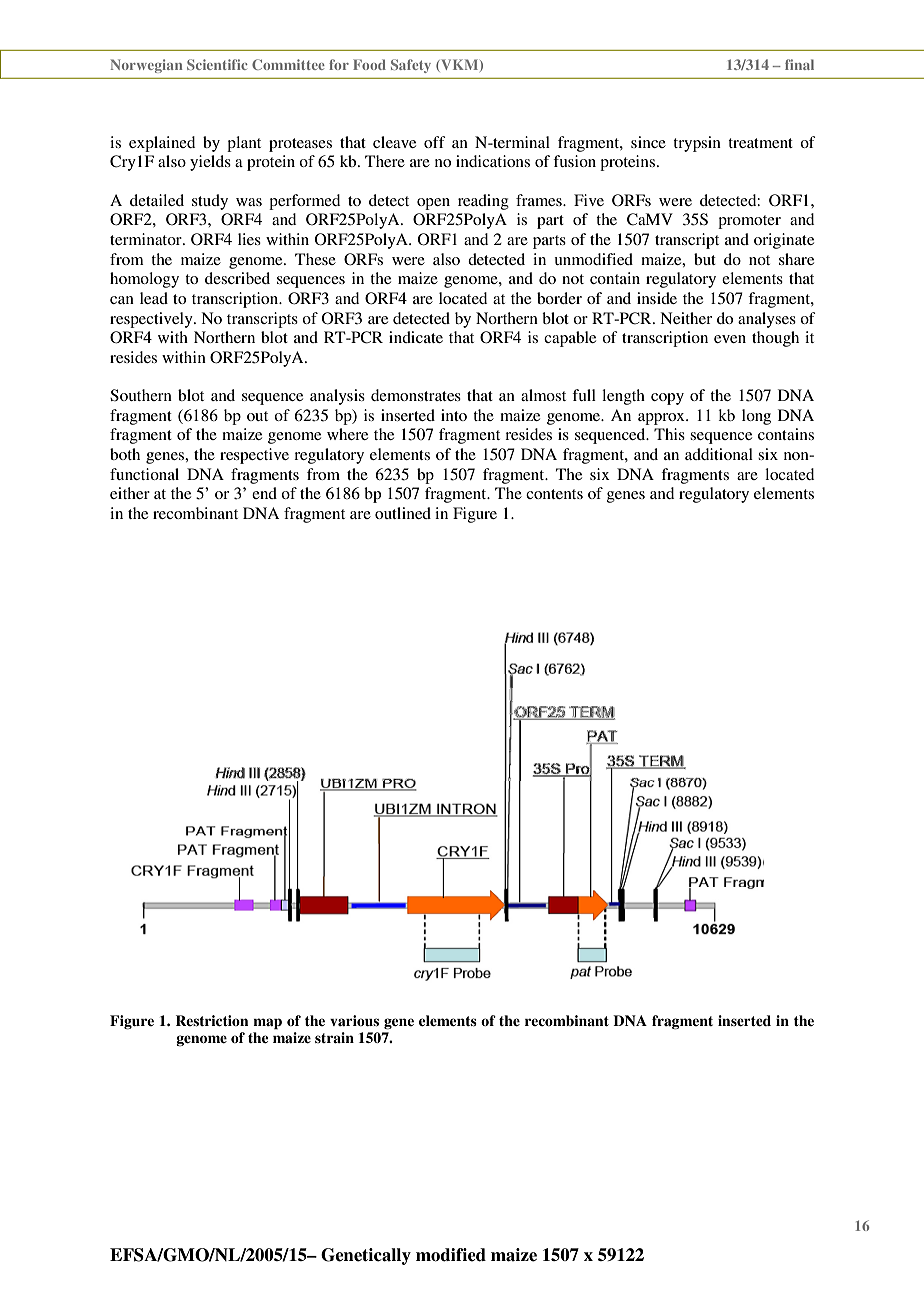 Image resolution: width=924 pixels, height=1308 pixels. Describe the element at coordinates (217, 64) in the screenshot. I see `Scientific` at that location.
